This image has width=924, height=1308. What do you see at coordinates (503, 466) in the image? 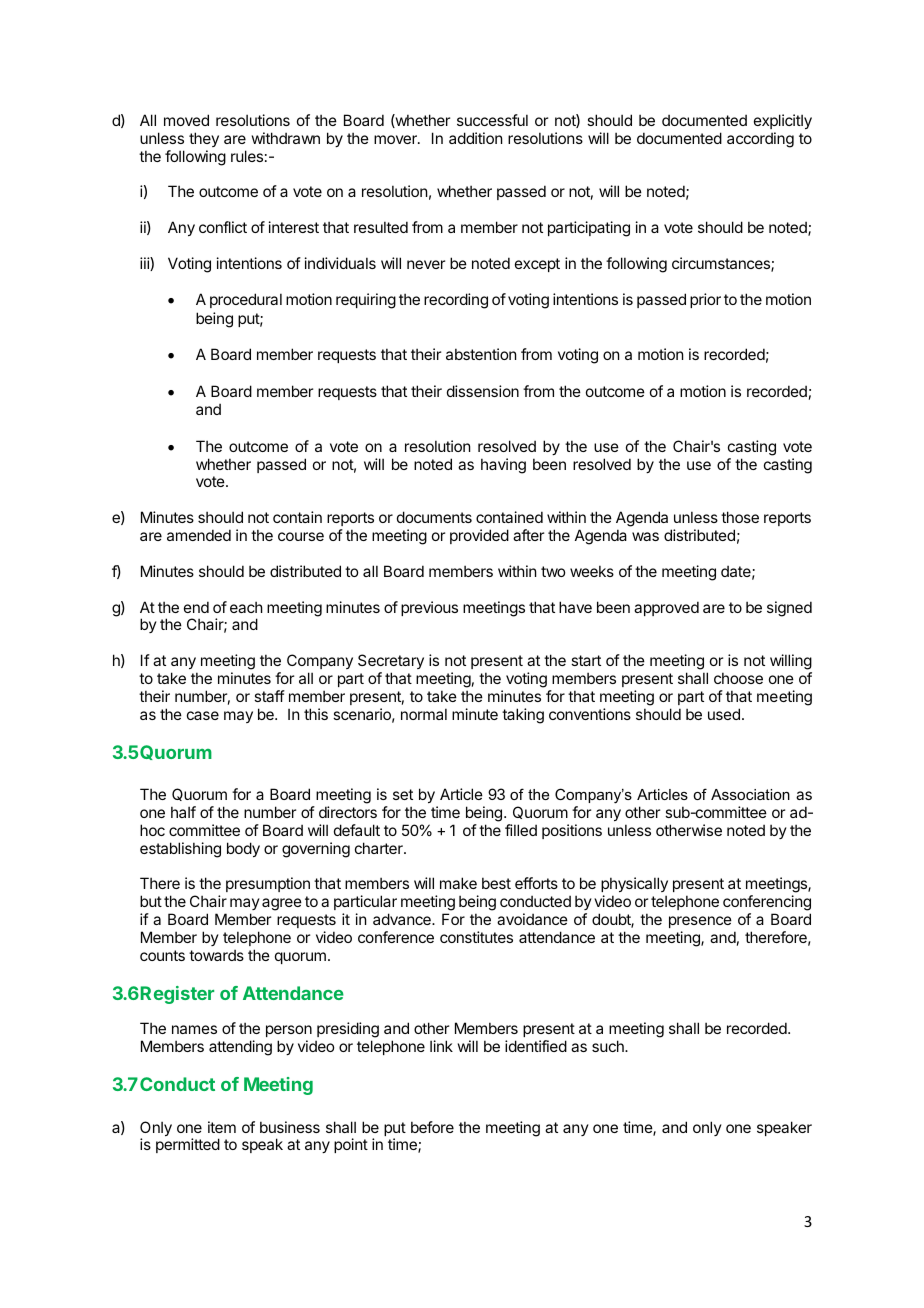
I see `having` at bounding box center [503, 466].
